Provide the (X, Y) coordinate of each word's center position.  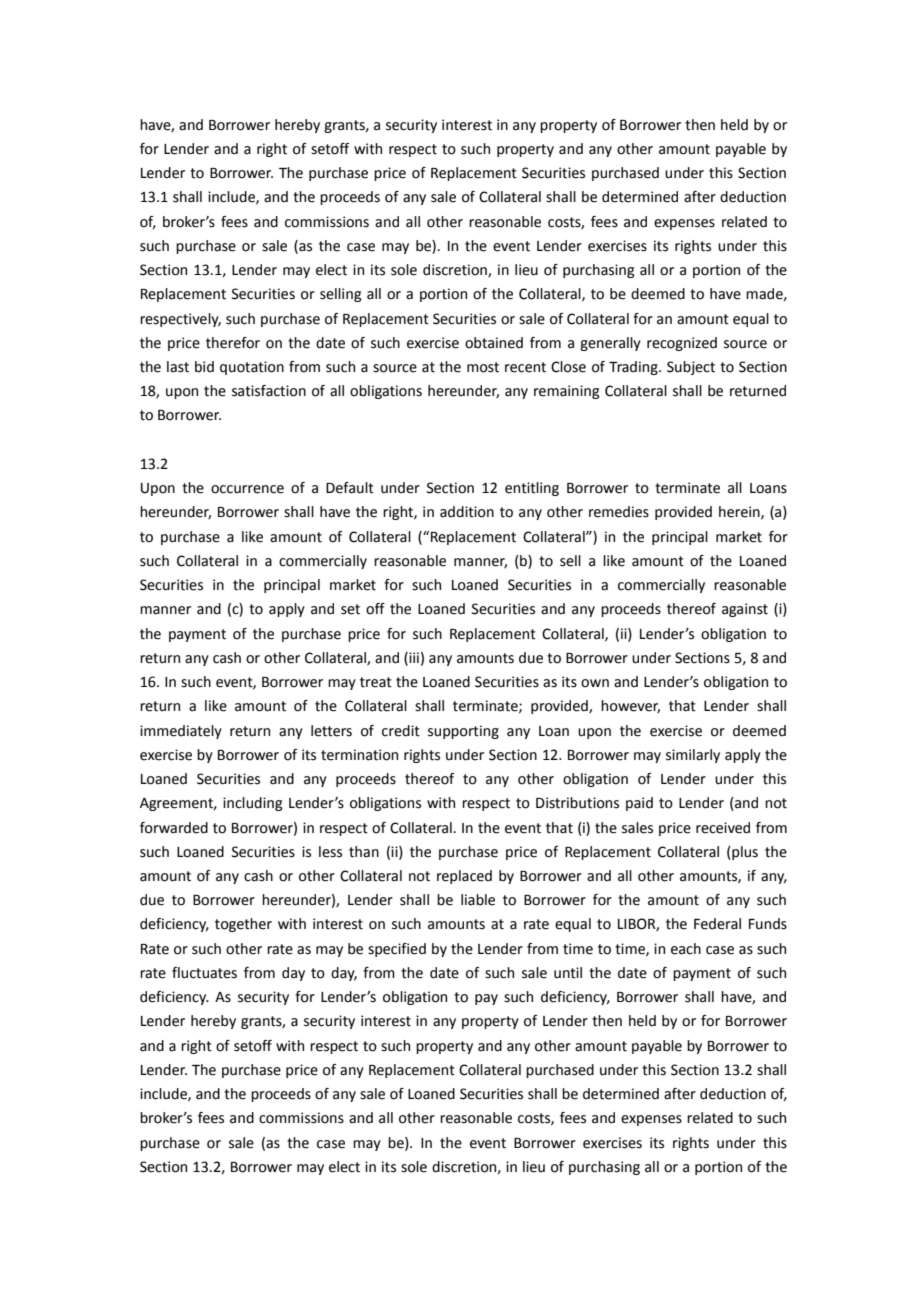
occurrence (247, 489)
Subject (691, 368)
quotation (252, 368)
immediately (181, 732)
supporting (463, 732)
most (483, 367)
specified (397, 950)
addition (467, 512)
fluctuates (204, 973)
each (686, 949)
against (745, 610)
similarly (693, 756)
